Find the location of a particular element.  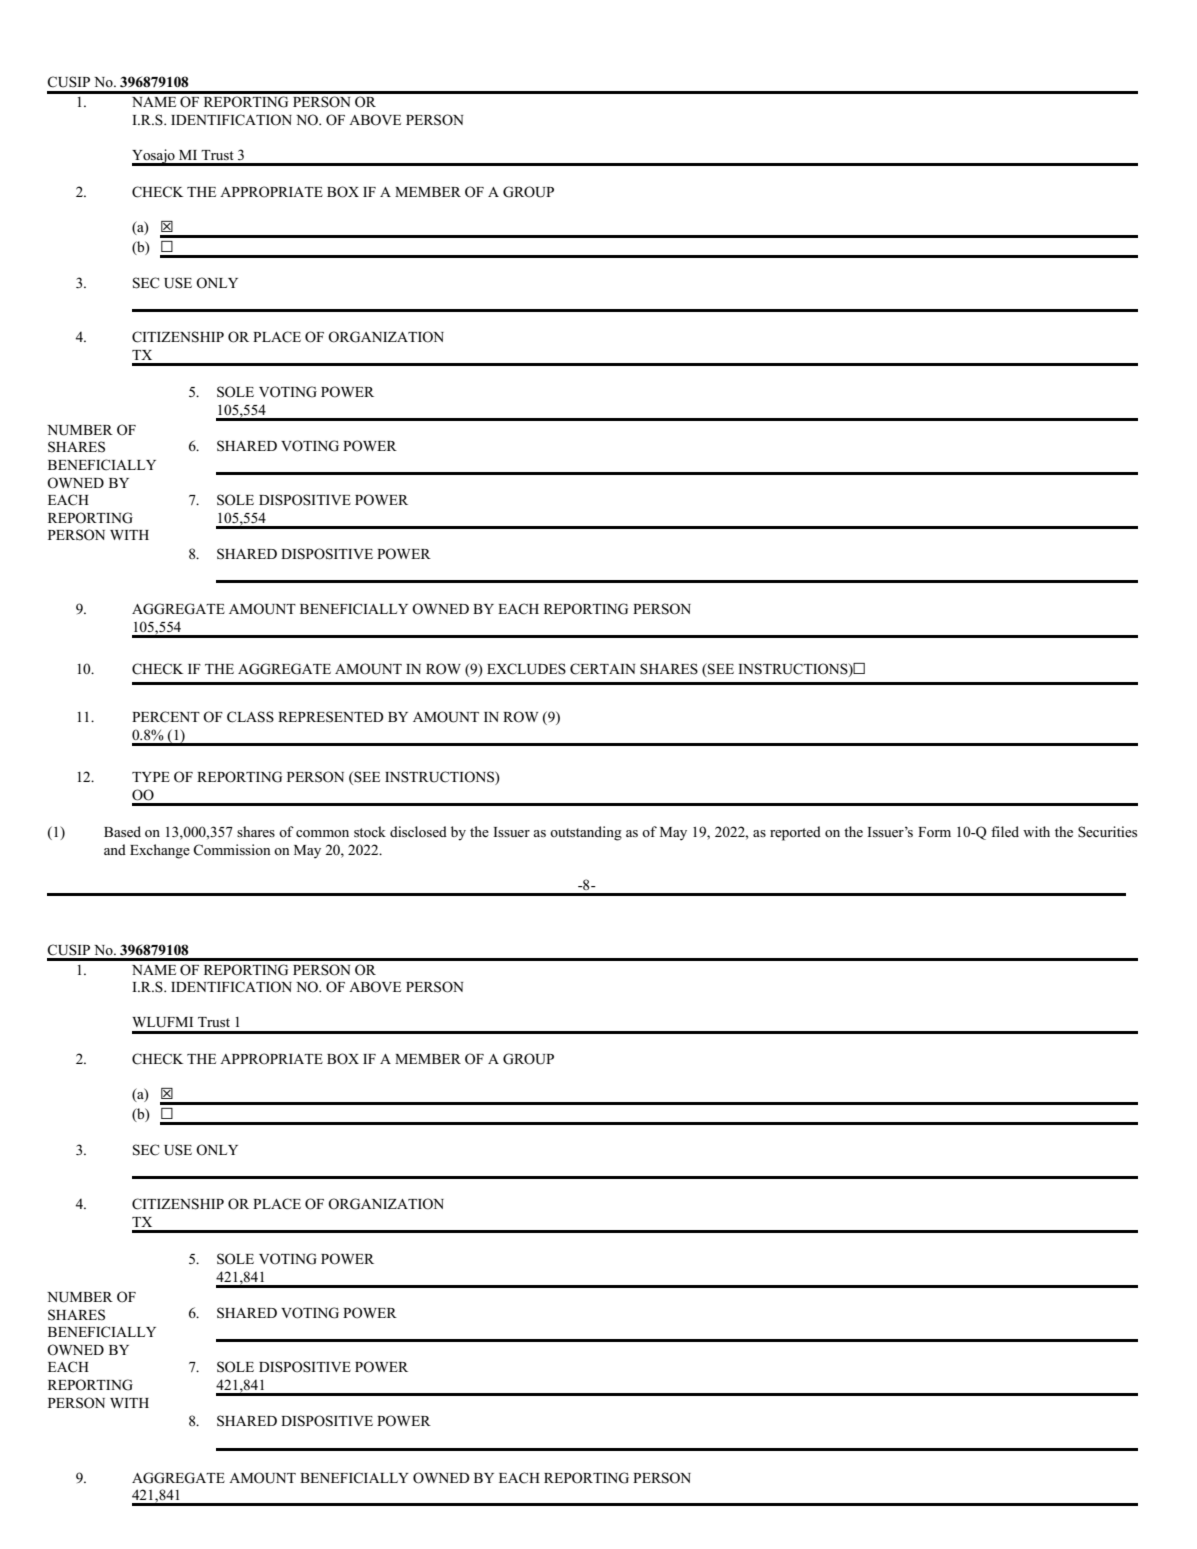

CLASS is located at coordinates (250, 717).
